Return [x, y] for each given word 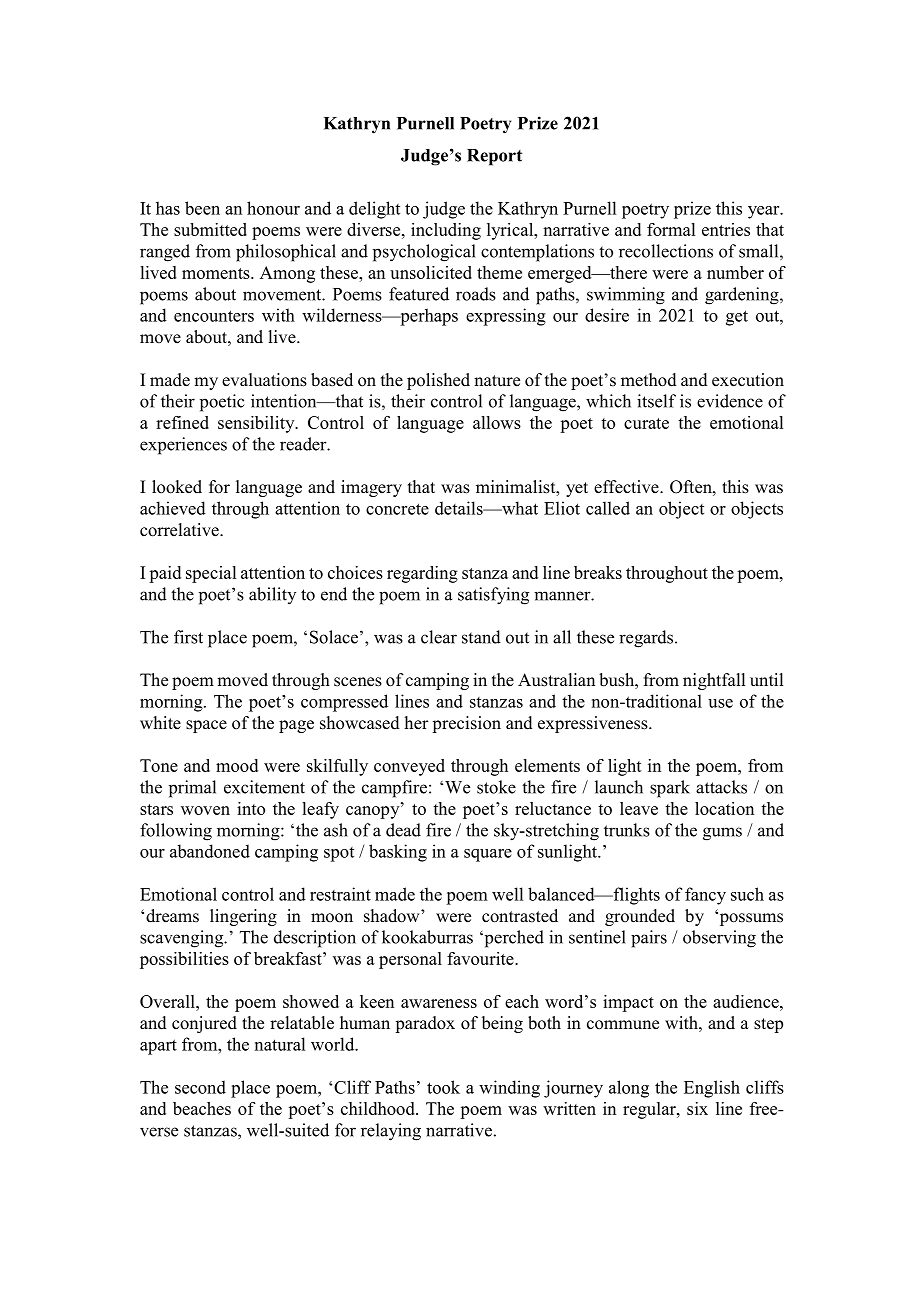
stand [481, 637]
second [200, 1087]
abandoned [210, 851]
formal [671, 229]
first [188, 637]
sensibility [257, 424]
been [202, 208]
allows [497, 422]
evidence [730, 401]
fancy [705, 896]
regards [647, 639]
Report [494, 157]
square [488, 855]
